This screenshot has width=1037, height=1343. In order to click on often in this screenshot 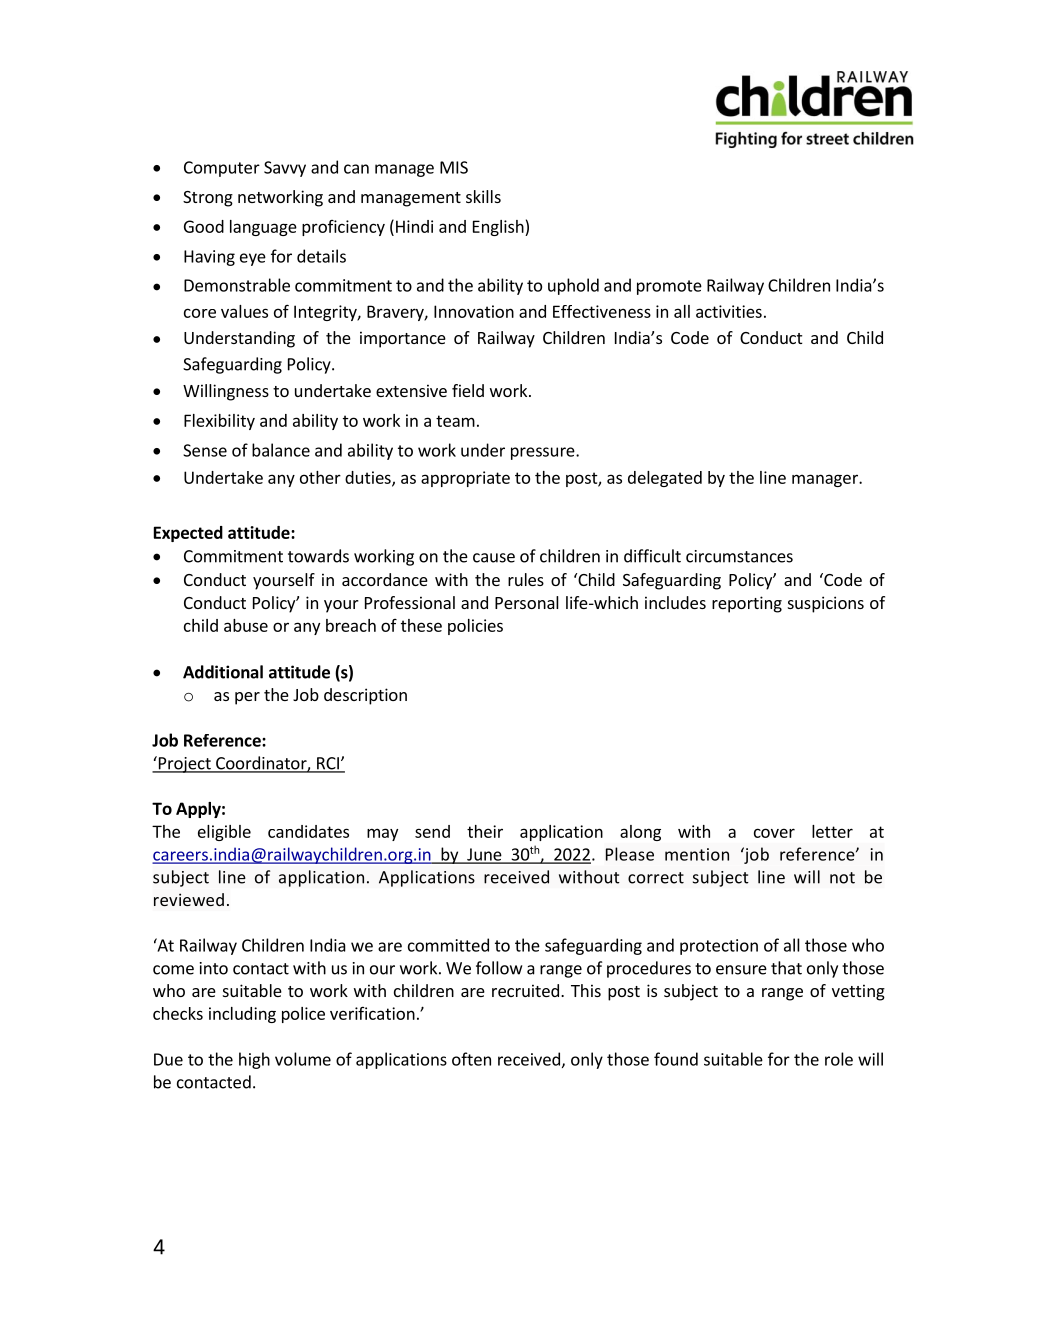, I will do `click(471, 1059)`.
